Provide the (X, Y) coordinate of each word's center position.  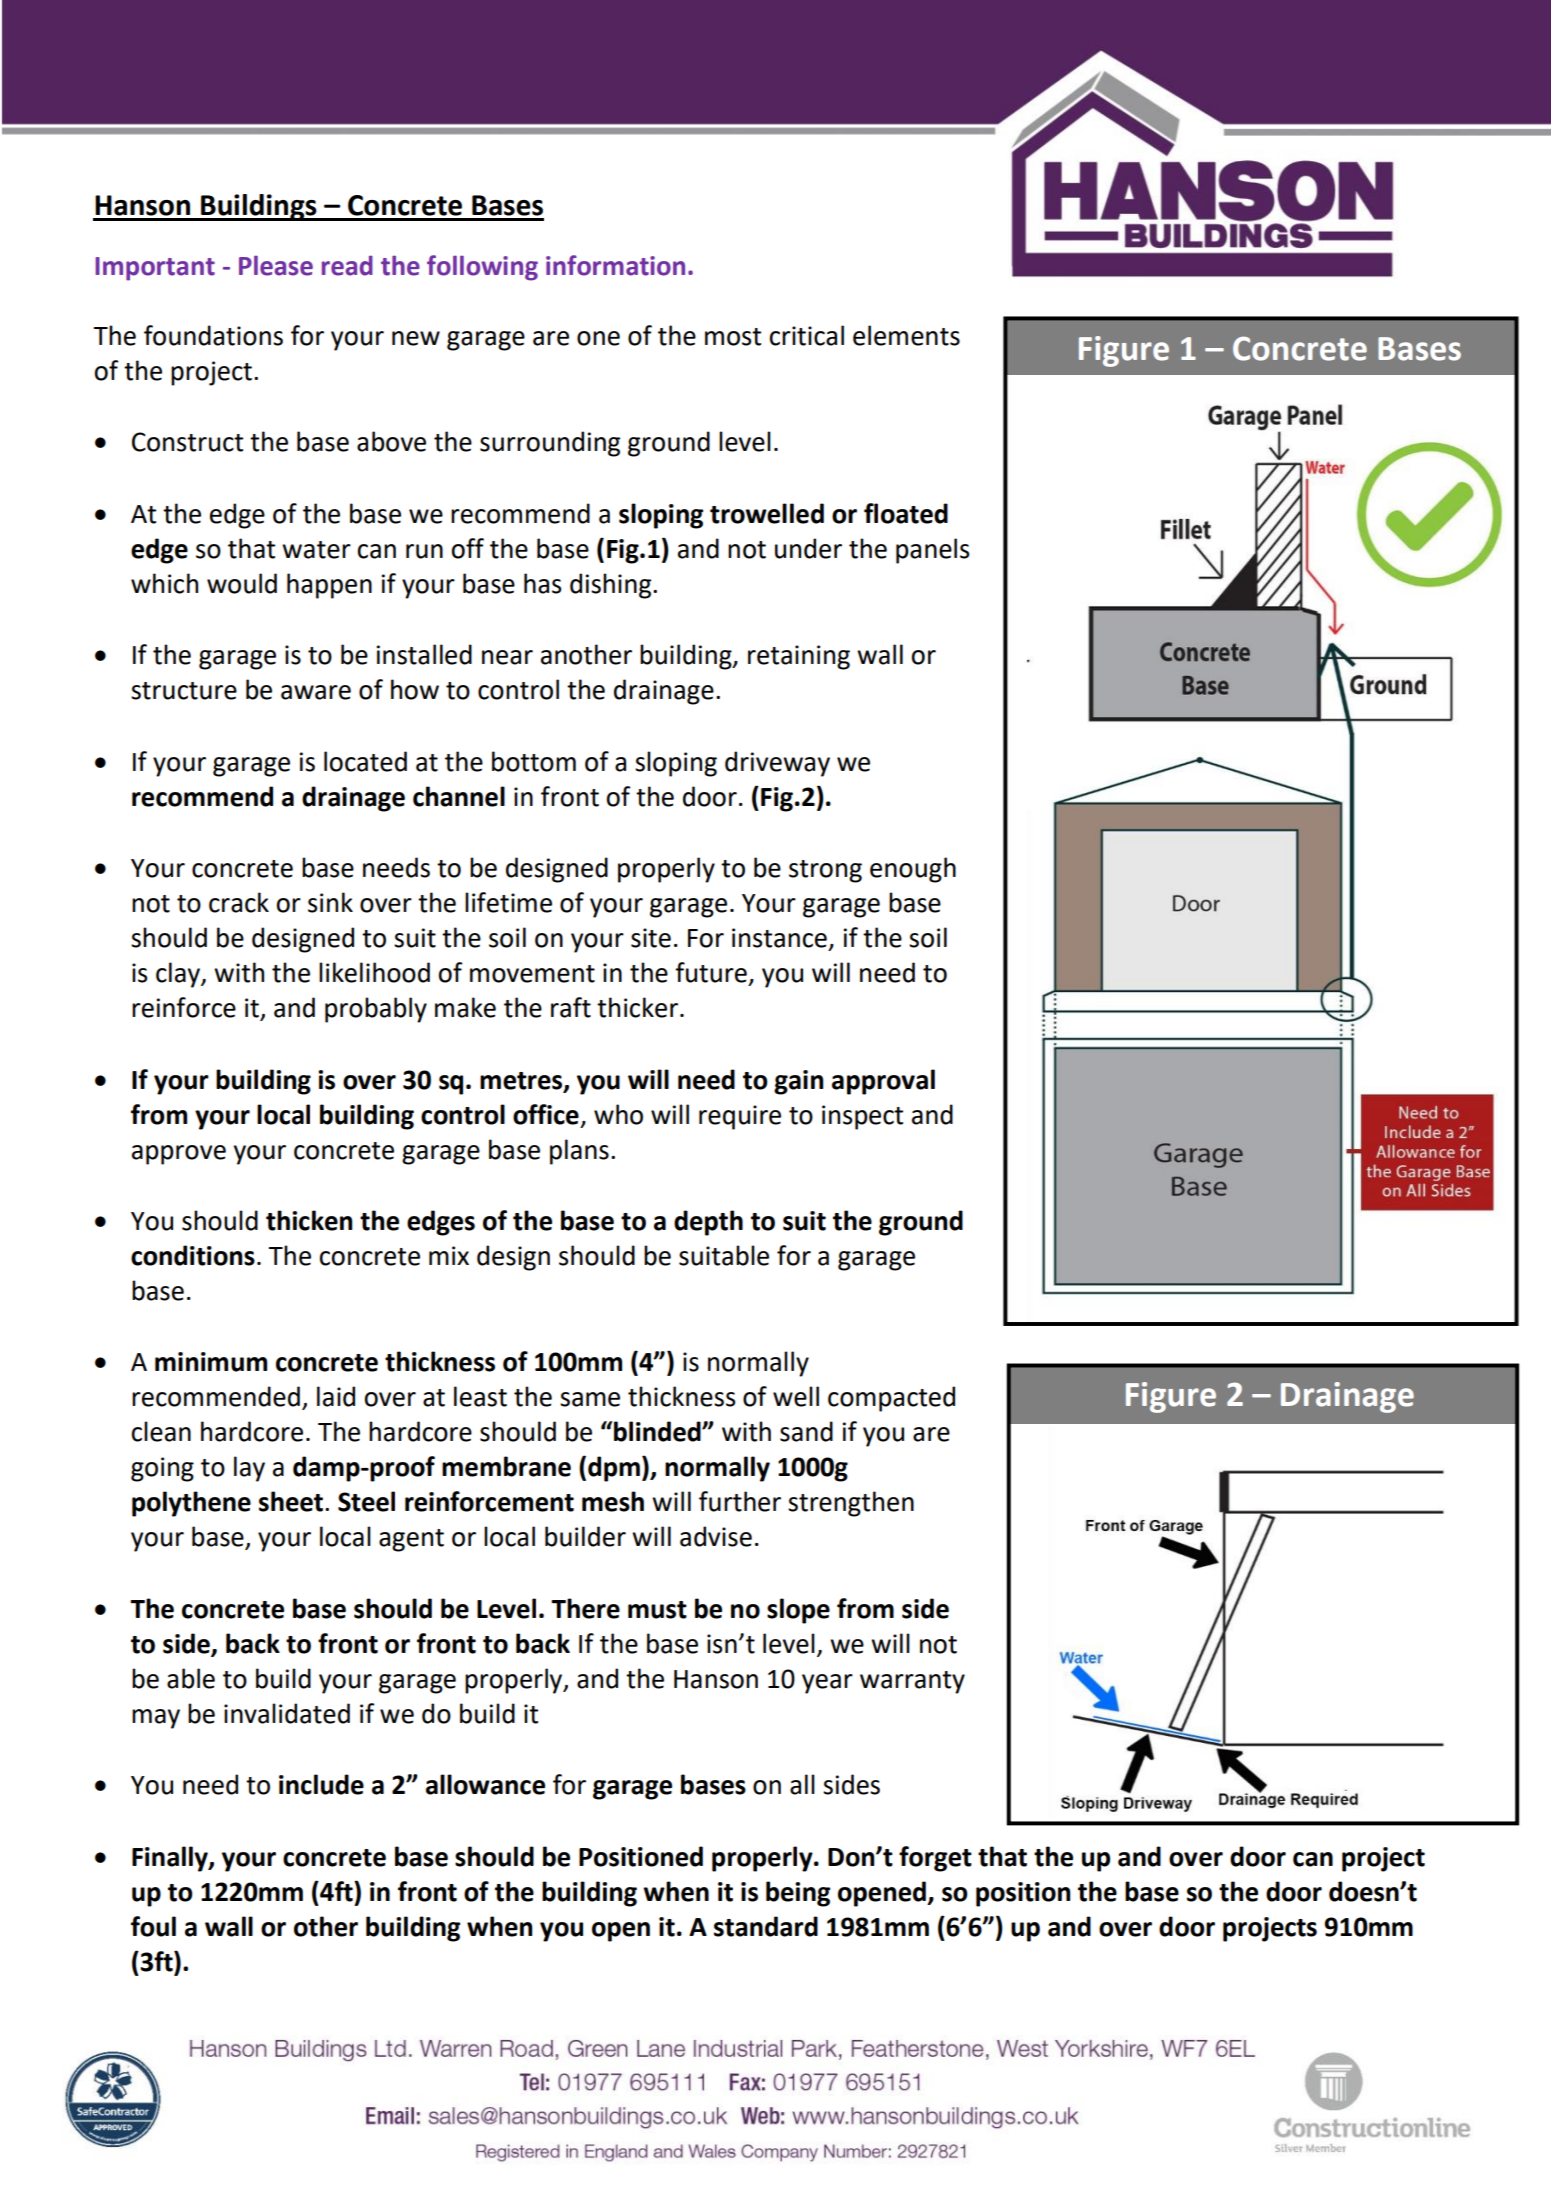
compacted (891, 1399)
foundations (213, 335)
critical (807, 335)
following (482, 268)
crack (239, 902)
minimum (211, 1362)
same (590, 1399)
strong (825, 871)
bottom (534, 761)
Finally (171, 1859)
